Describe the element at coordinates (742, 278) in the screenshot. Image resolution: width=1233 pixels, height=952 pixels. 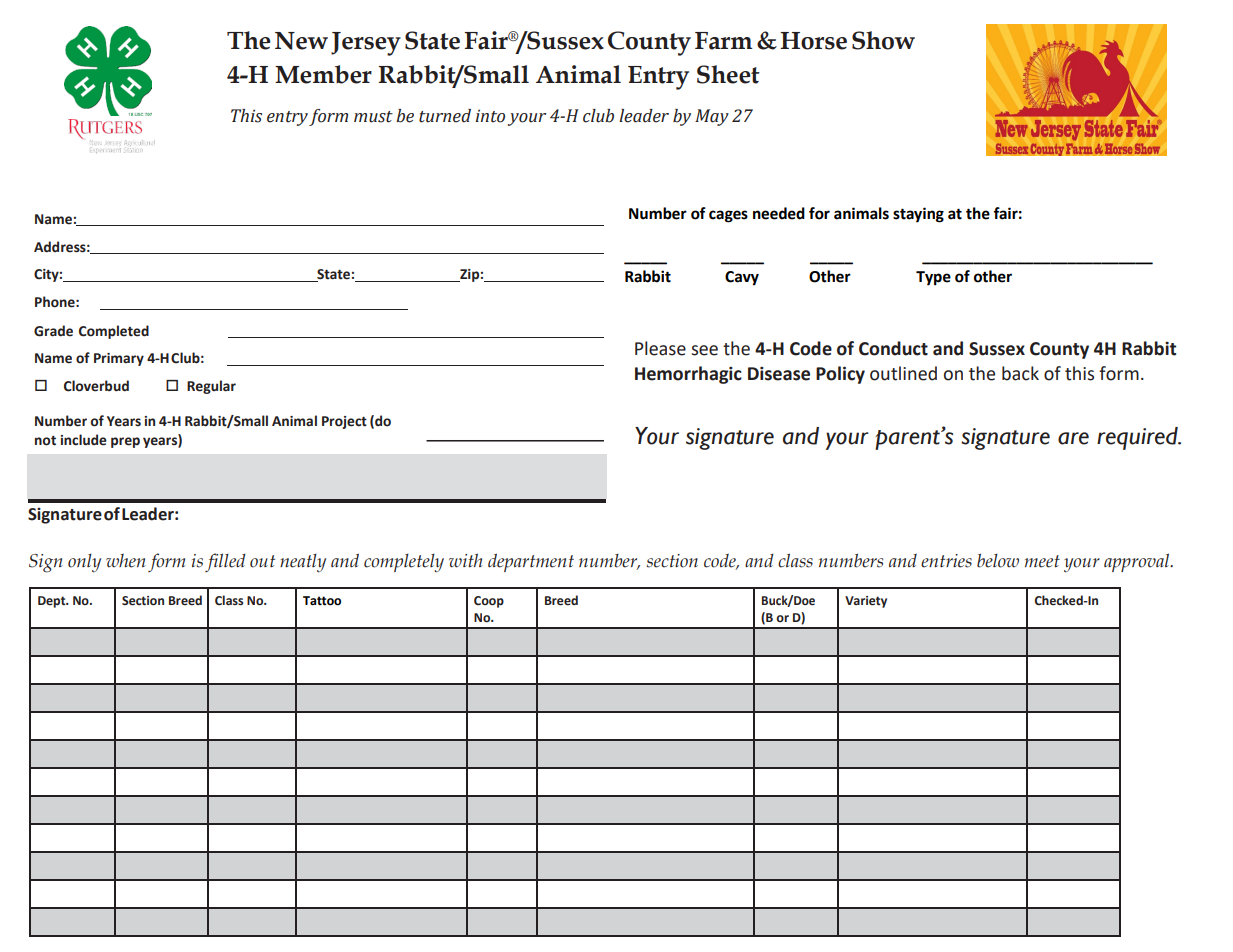
I see `Cavy` at that location.
